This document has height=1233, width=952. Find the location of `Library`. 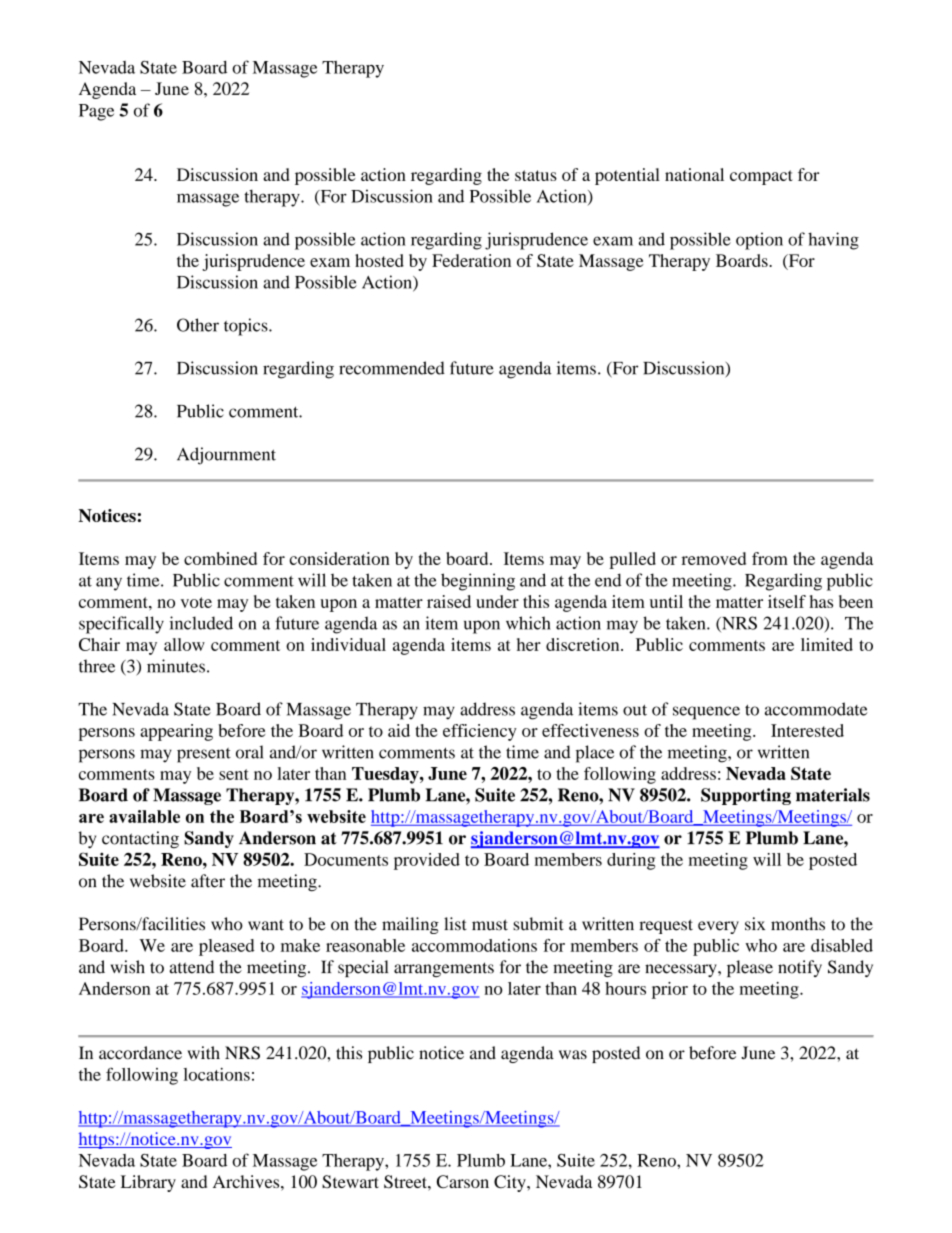

Library is located at coordinates (148, 1183).
